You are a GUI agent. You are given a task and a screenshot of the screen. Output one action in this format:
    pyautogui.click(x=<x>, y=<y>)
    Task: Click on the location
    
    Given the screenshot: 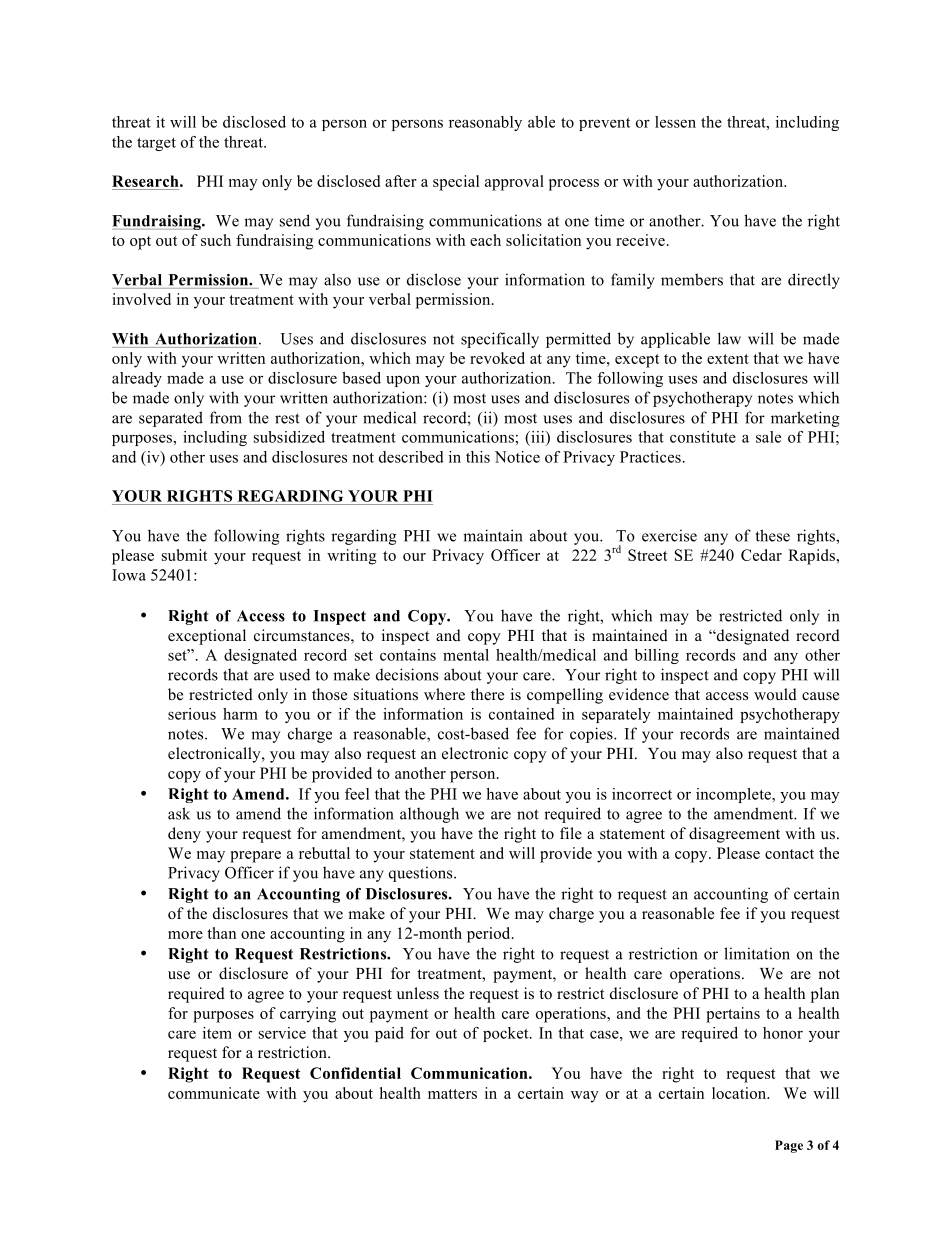 What is the action you would take?
    pyautogui.click(x=740, y=1093)
